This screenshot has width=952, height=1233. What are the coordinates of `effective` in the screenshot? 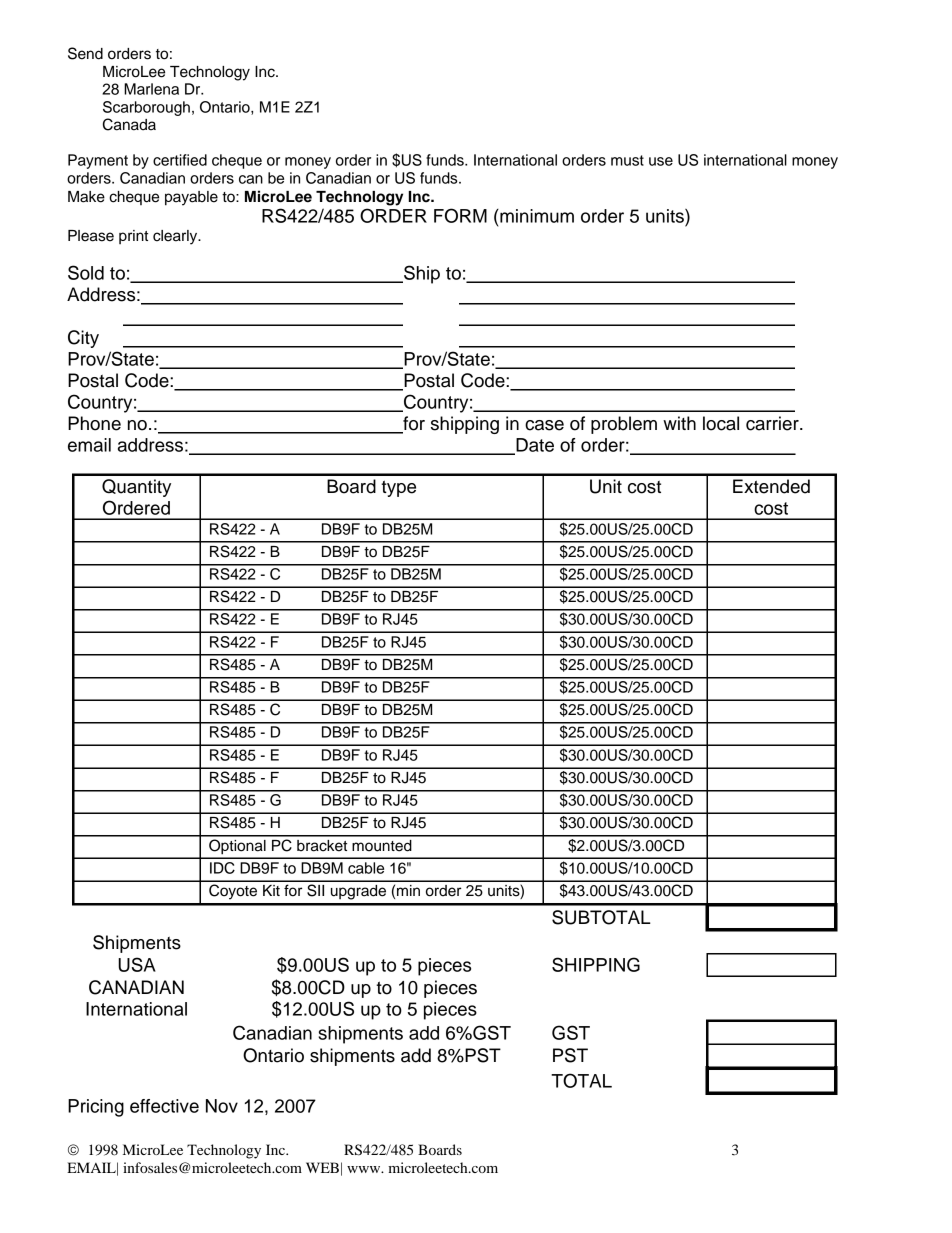 It's located at (164, 1106).
